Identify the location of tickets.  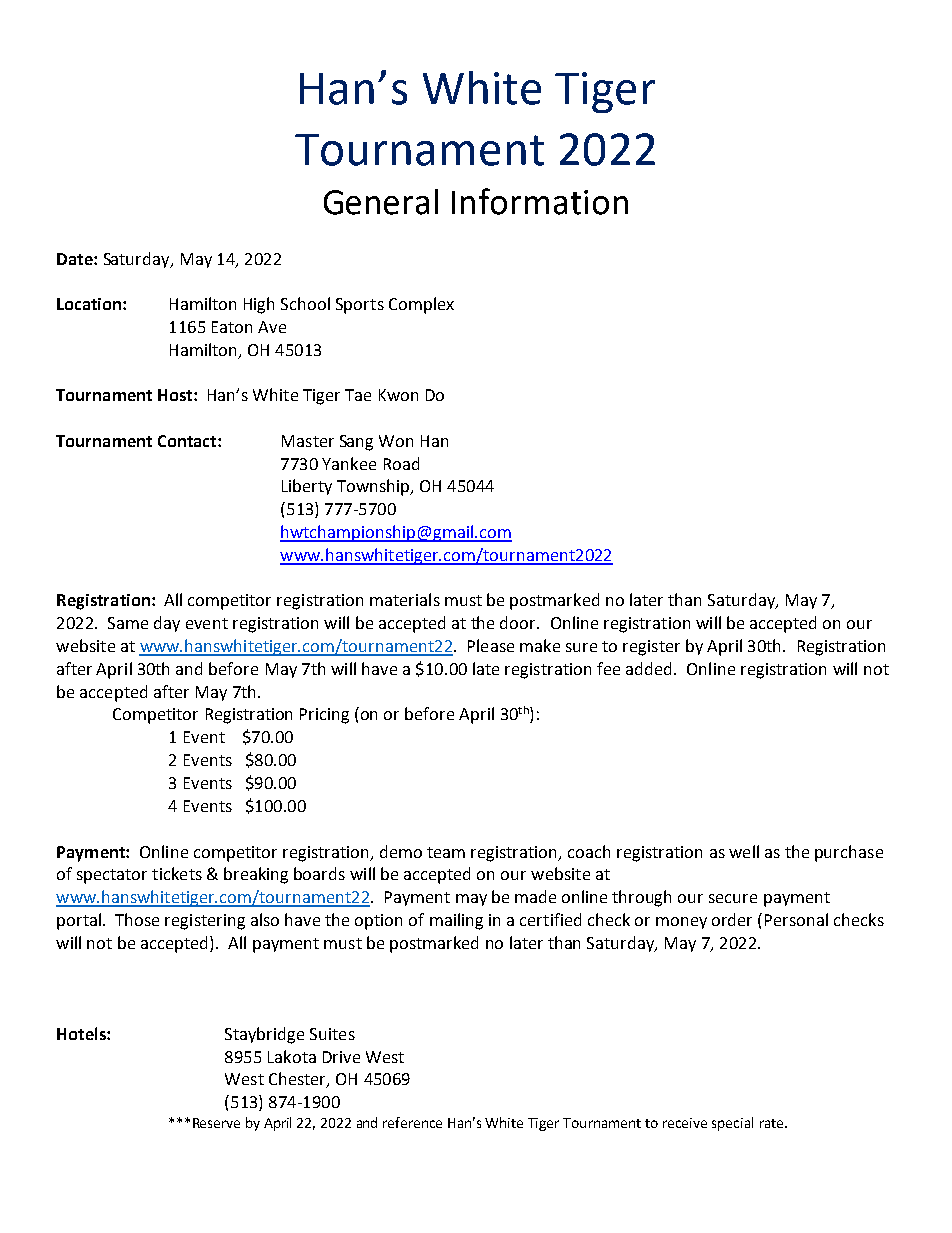
(177, 873).
